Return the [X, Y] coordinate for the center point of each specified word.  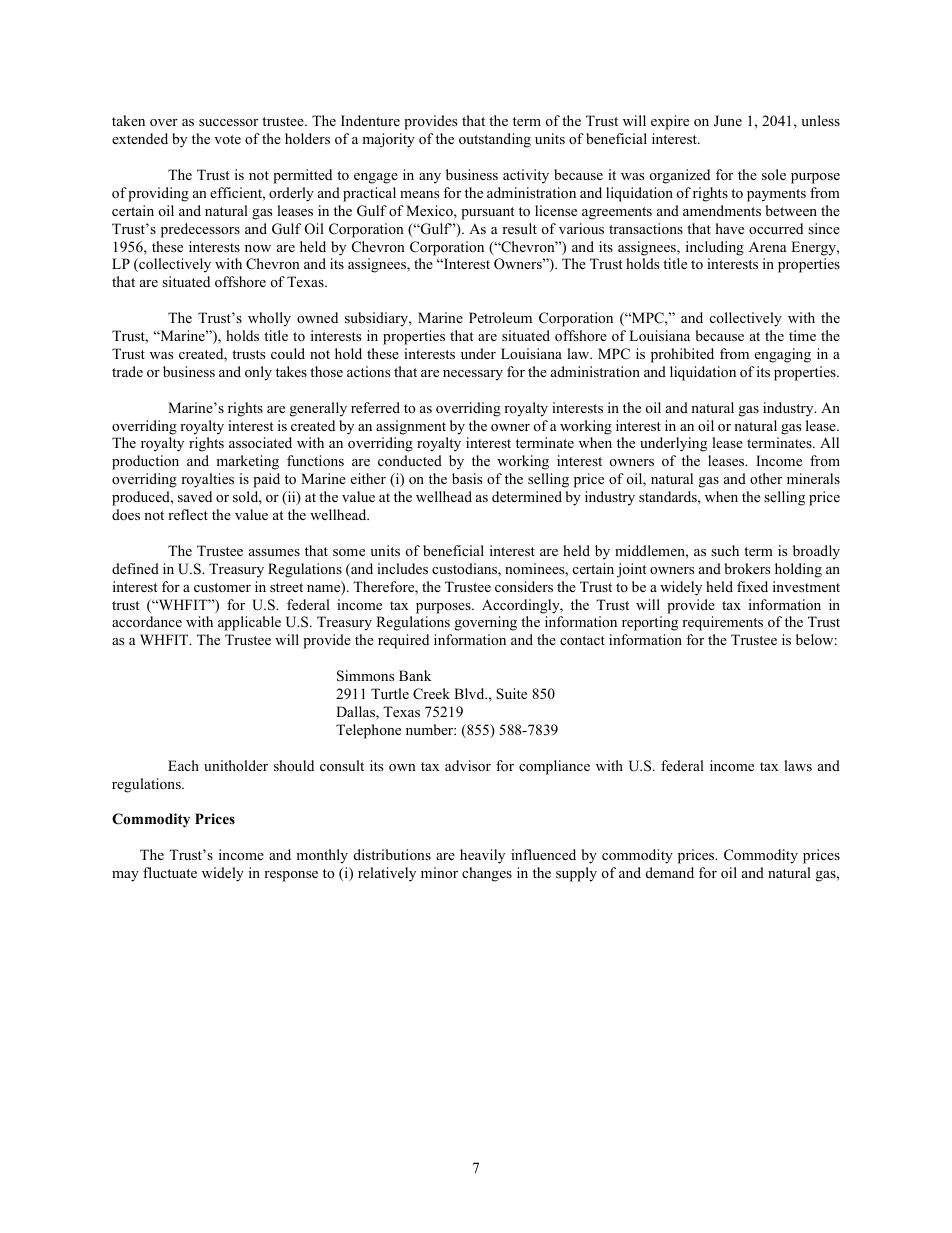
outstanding [495, 140]
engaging [783, 355]
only [258, 373]
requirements [722, 623]
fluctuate [170, 872]
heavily [482, 856]
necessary [473, 375]
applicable [249, 623]
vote [227, 139]
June [728, 121]
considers [524, 586]
